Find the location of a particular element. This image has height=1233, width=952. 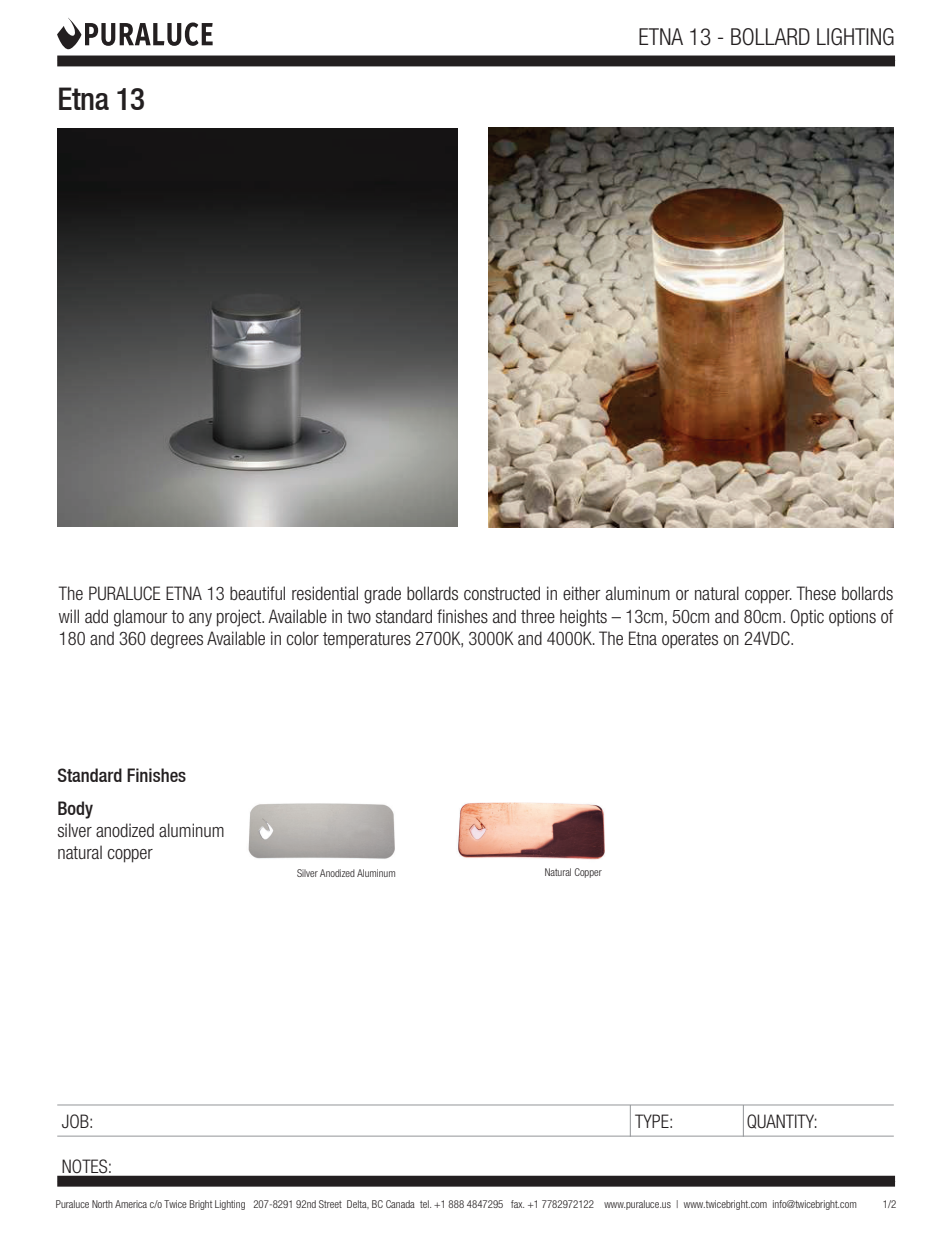

color is located at coordinates (303, 638).
